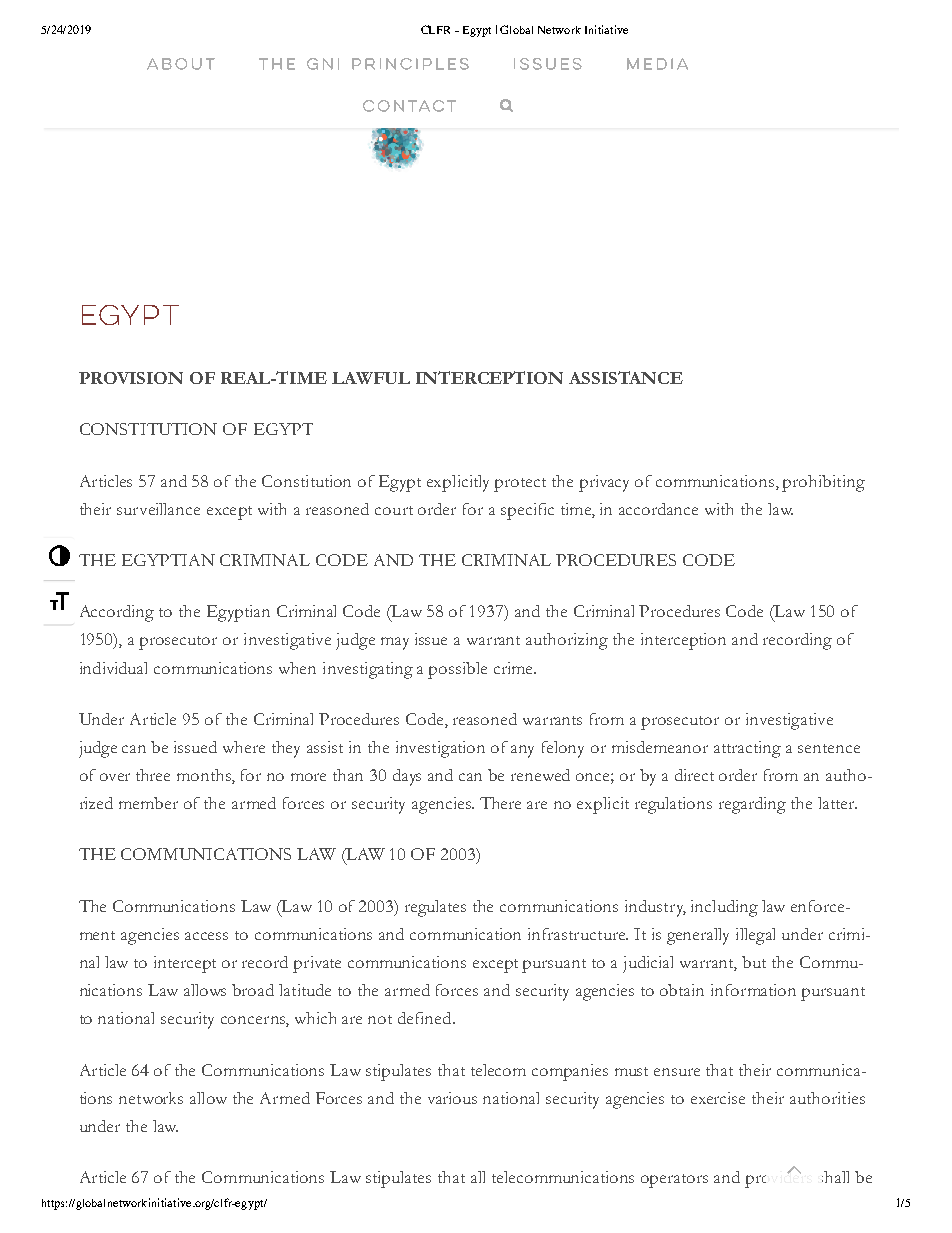 The width and height of the image is (952, 1233). I want to click on attracting, so click(747, 749).
